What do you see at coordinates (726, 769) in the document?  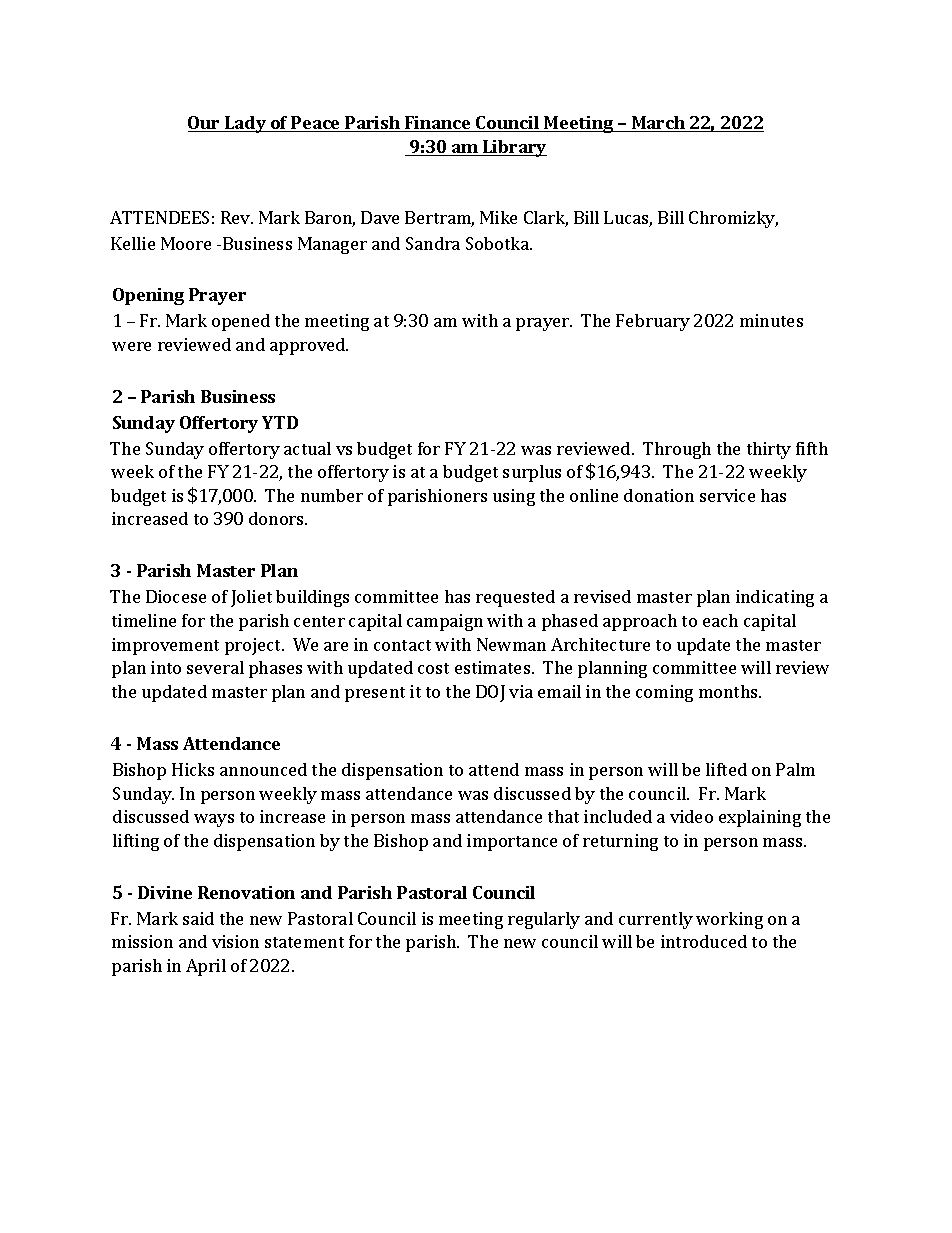 I see `lifted` at bounding box center [726, 769].
